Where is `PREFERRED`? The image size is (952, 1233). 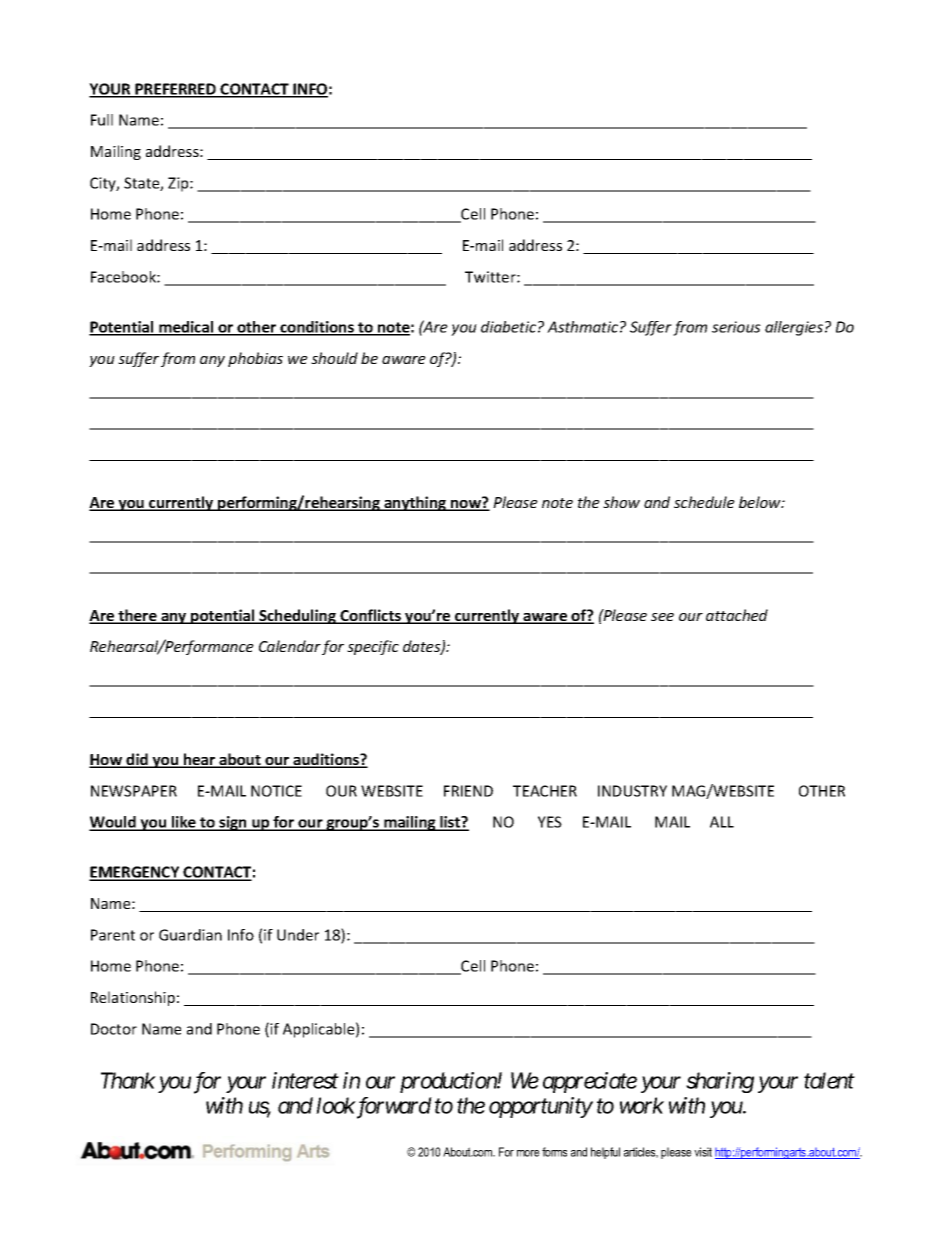
PREFERRED is located at coordinates (176, 90).
